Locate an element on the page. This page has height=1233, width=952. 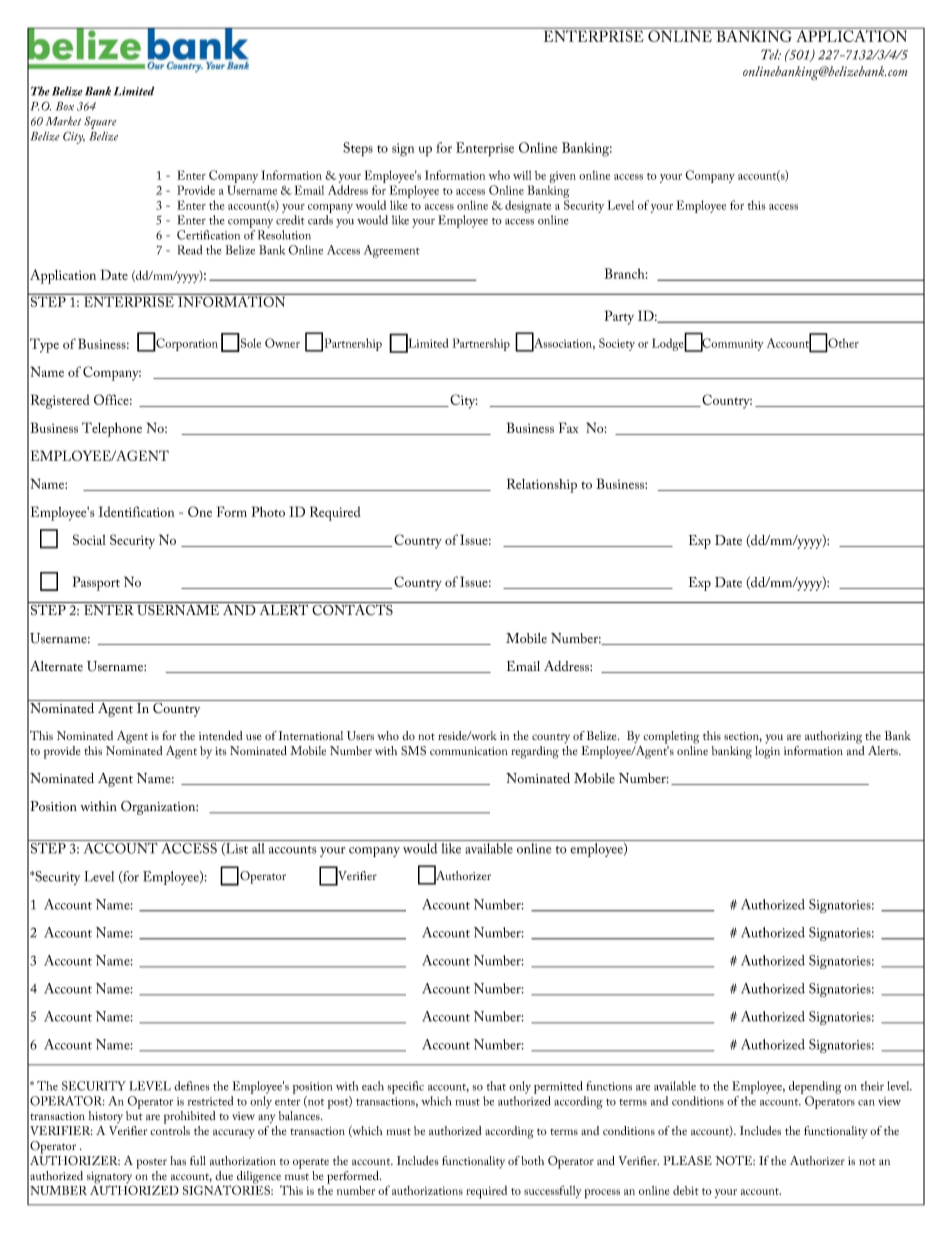
that is located at coordinates (496, 1086).
